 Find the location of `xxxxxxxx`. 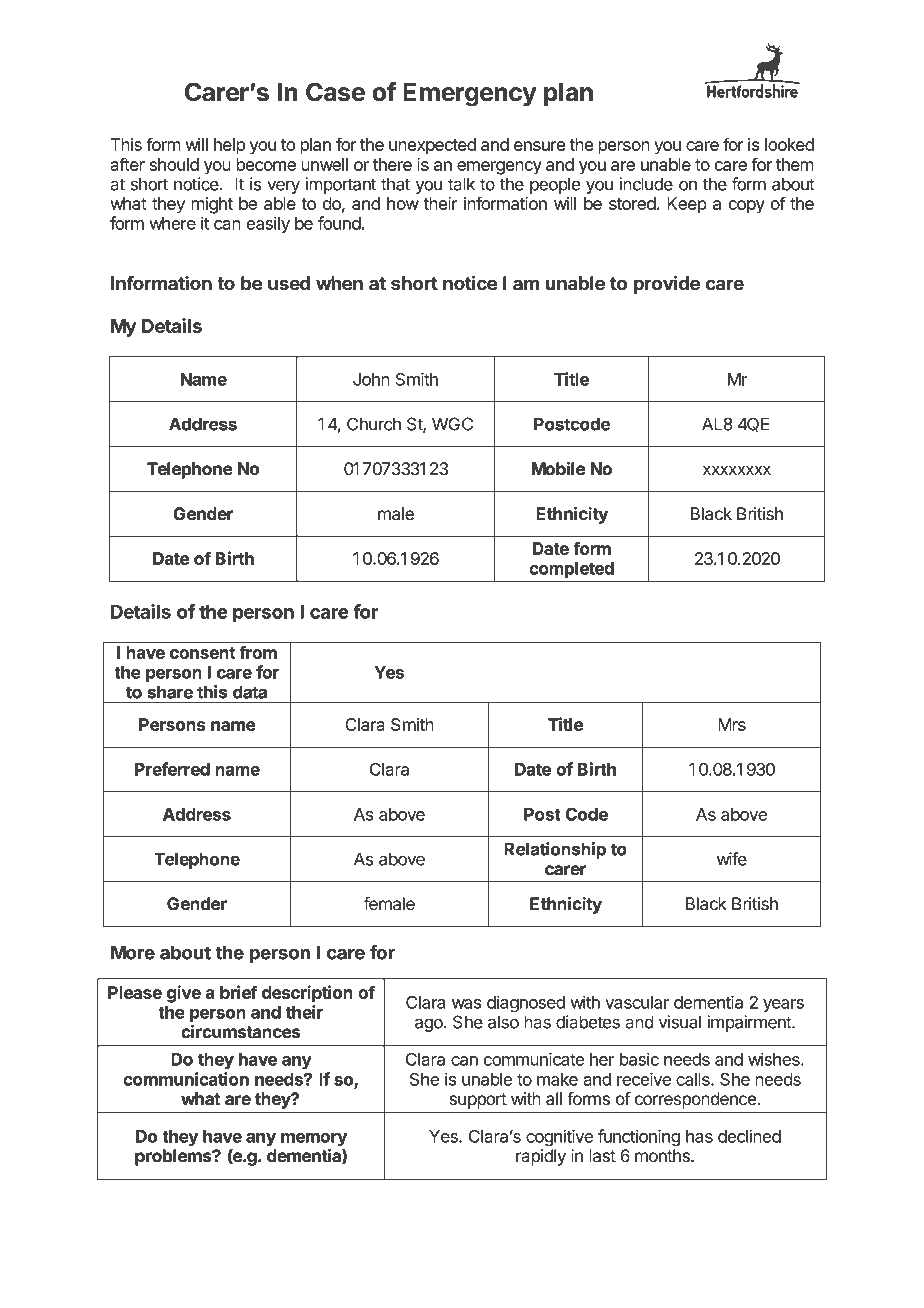

xxxxxxxx is located at coordinates (737, 470).
